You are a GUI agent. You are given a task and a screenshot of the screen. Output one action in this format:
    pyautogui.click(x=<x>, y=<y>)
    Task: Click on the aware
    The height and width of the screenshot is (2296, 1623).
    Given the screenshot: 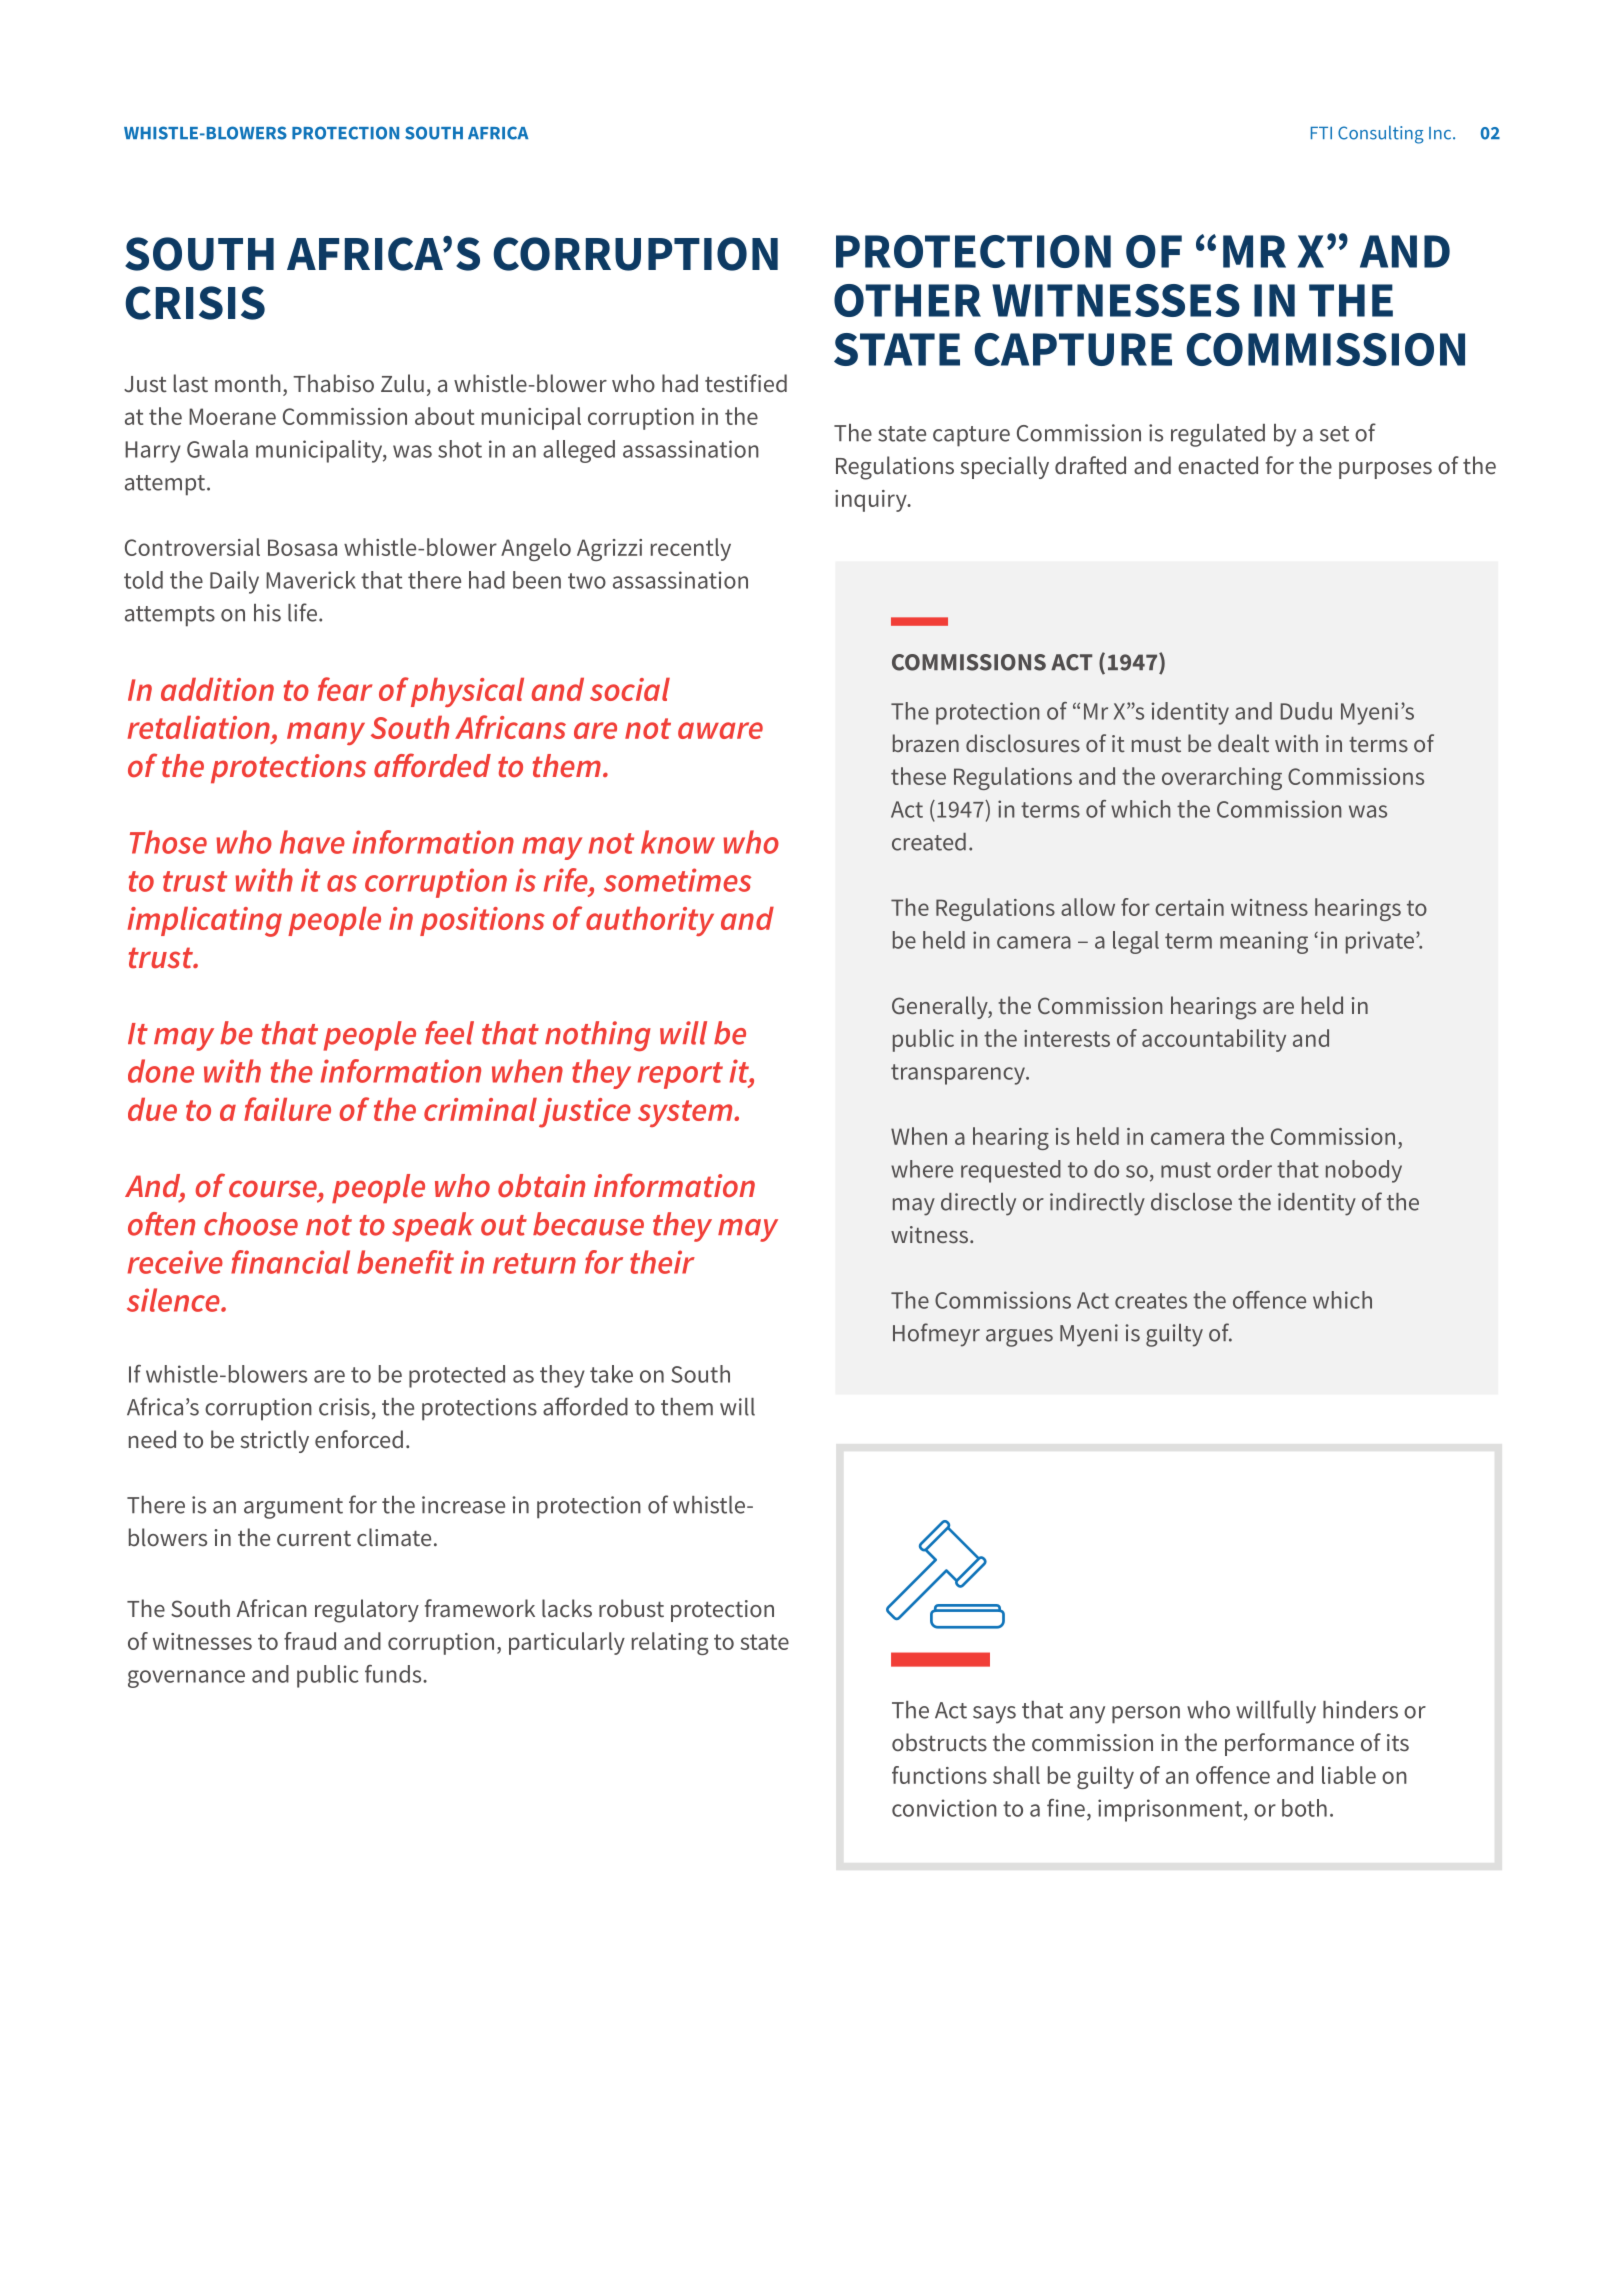 What is the action you would take?
    pyautogui.click(x=720, y=730)
